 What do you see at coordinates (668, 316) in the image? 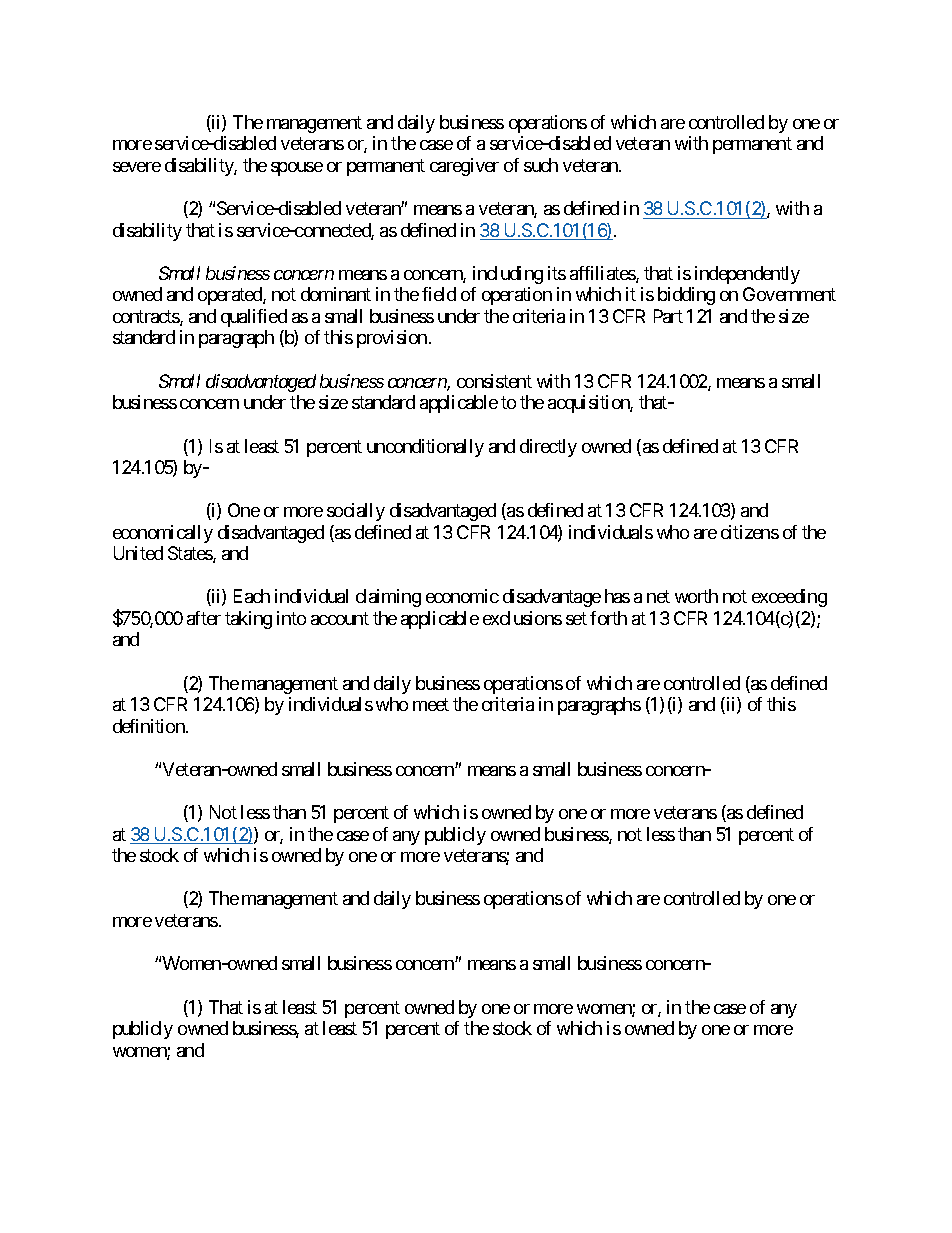
I see `Part` at bounding box center [668, 316].
